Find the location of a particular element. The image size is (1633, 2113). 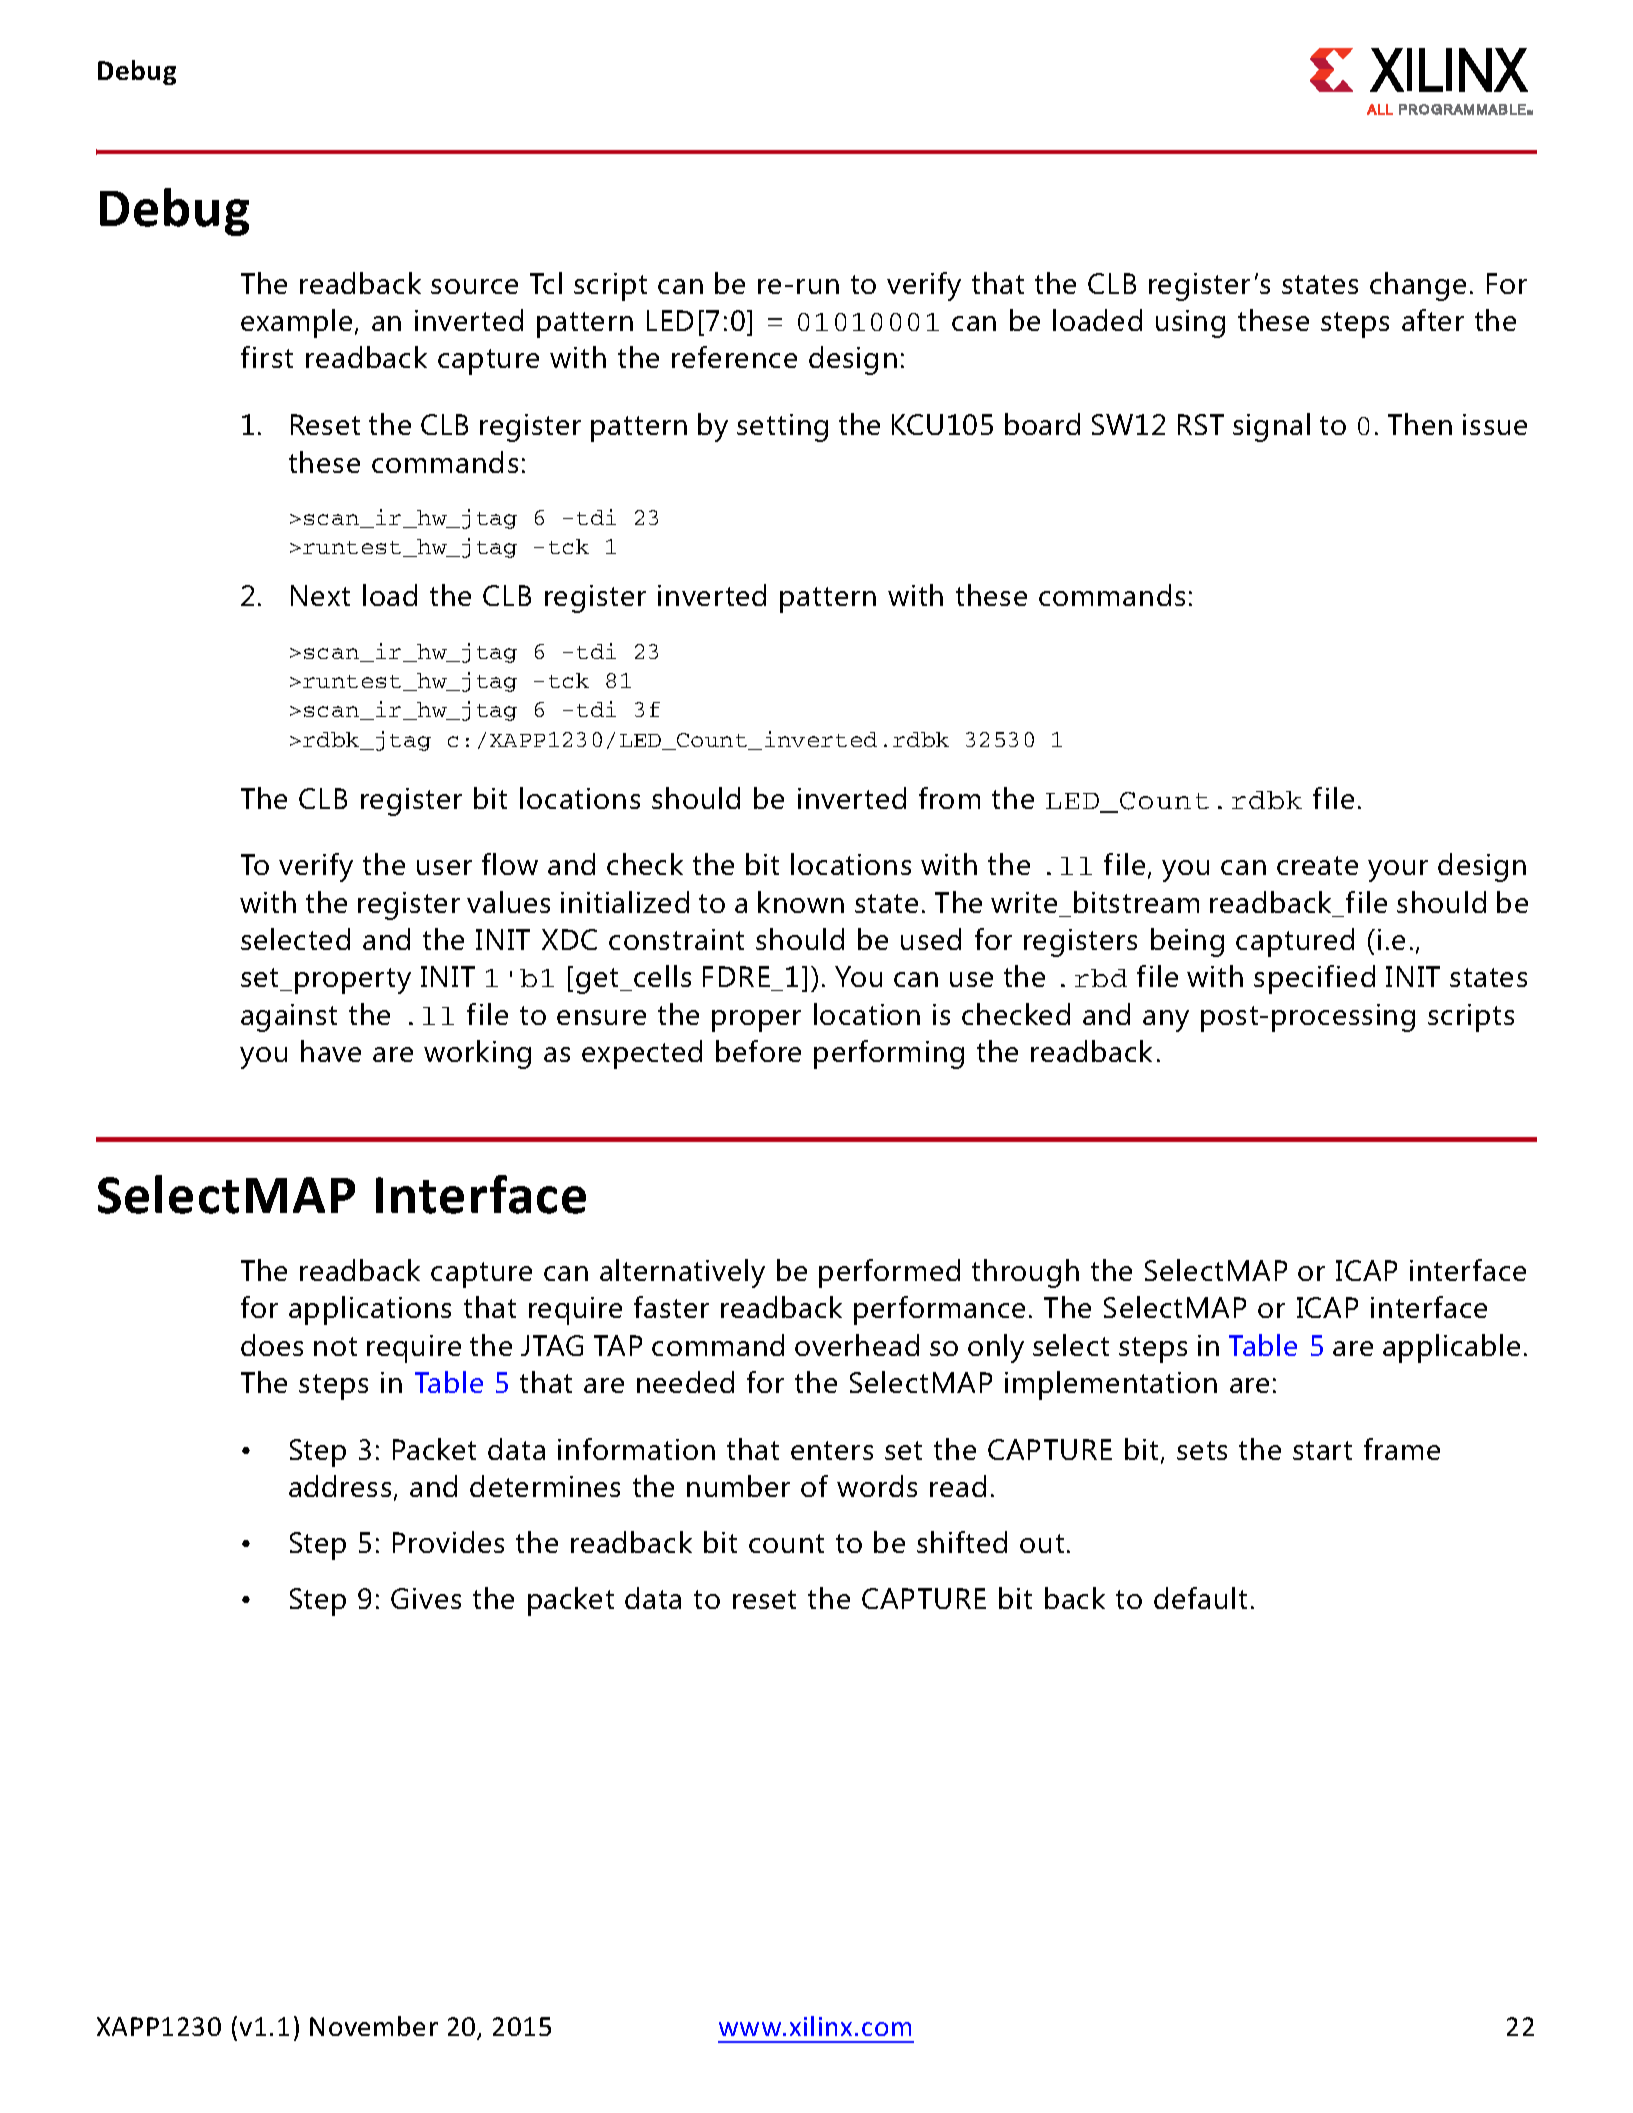

source is located at coordinates (474, 286).
